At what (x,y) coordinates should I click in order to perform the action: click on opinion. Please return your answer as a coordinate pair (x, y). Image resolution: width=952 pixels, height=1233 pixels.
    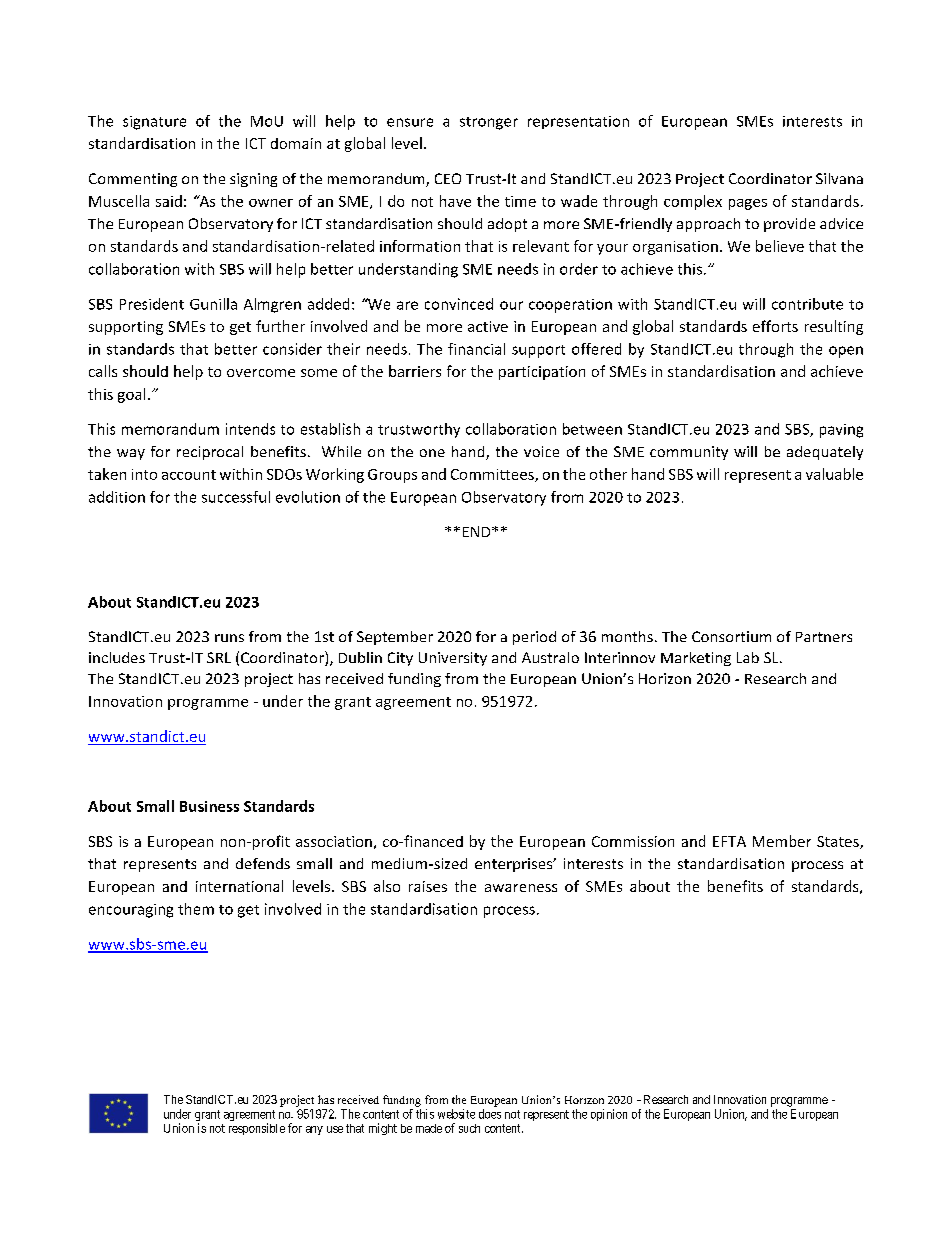
    Looking at the image, I should click on (609, 1115).
